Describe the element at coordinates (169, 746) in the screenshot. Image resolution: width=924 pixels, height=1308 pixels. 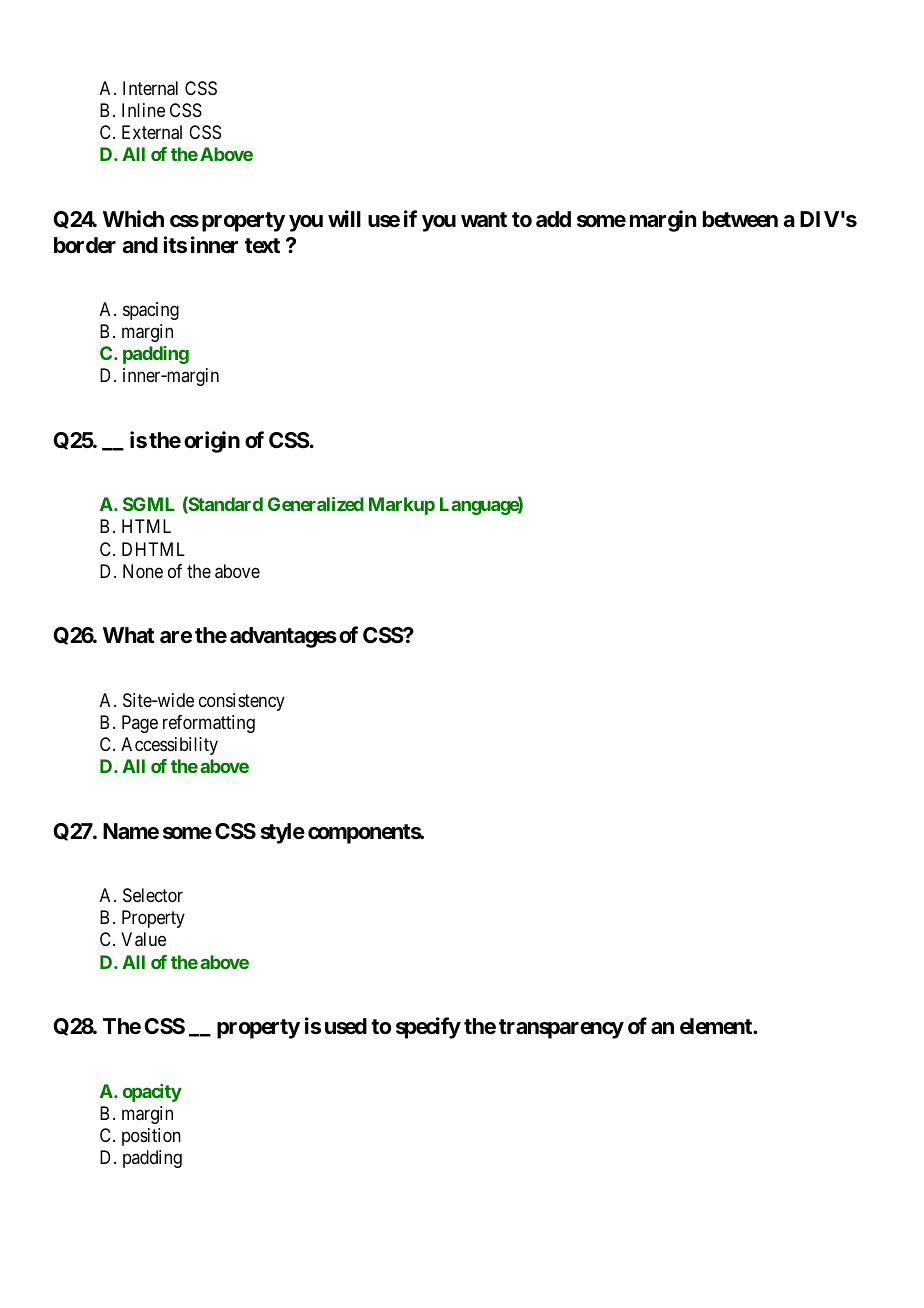
I see `Accessibility` at that location.
